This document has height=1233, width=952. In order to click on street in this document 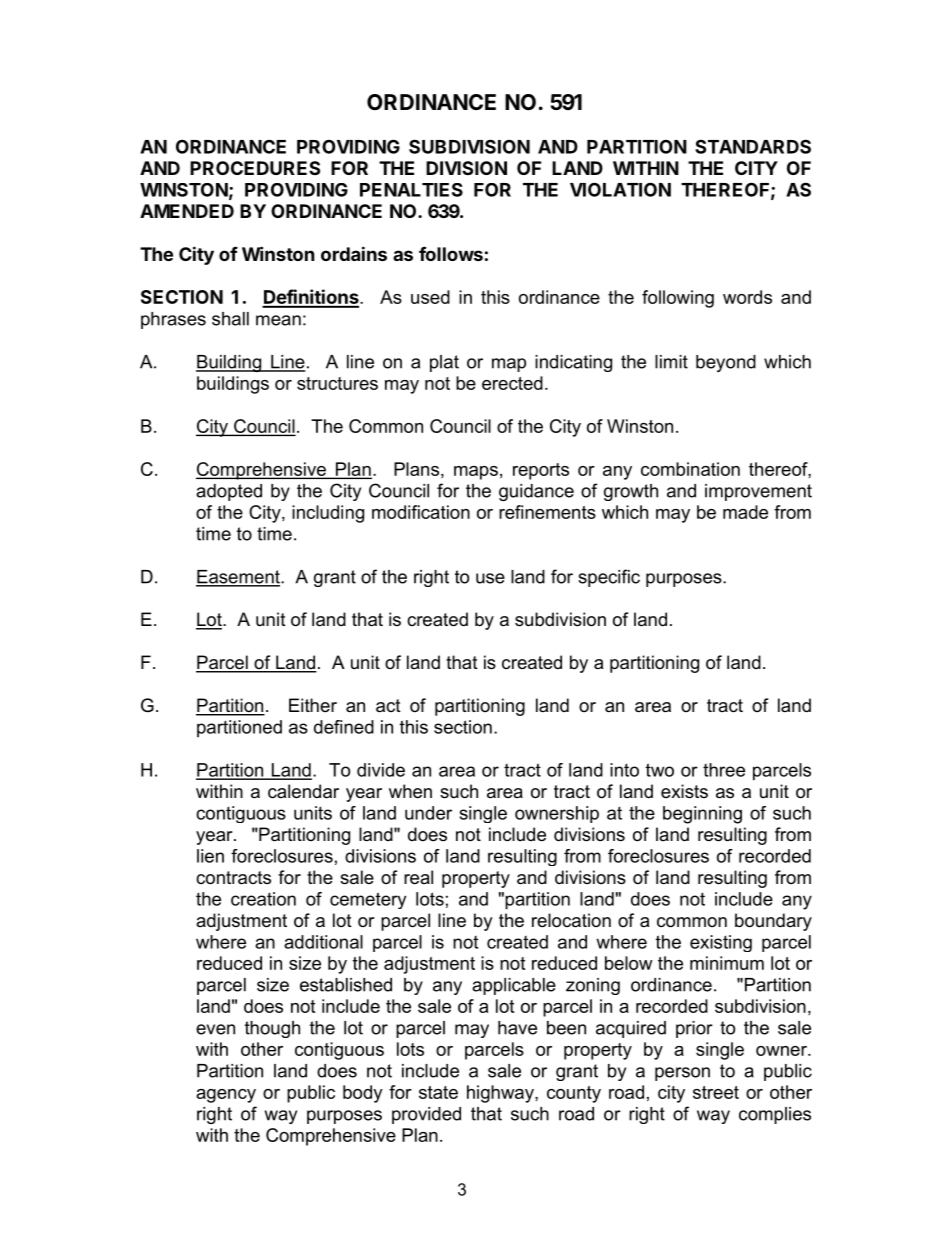, I will do `click(716, 1092)`.
